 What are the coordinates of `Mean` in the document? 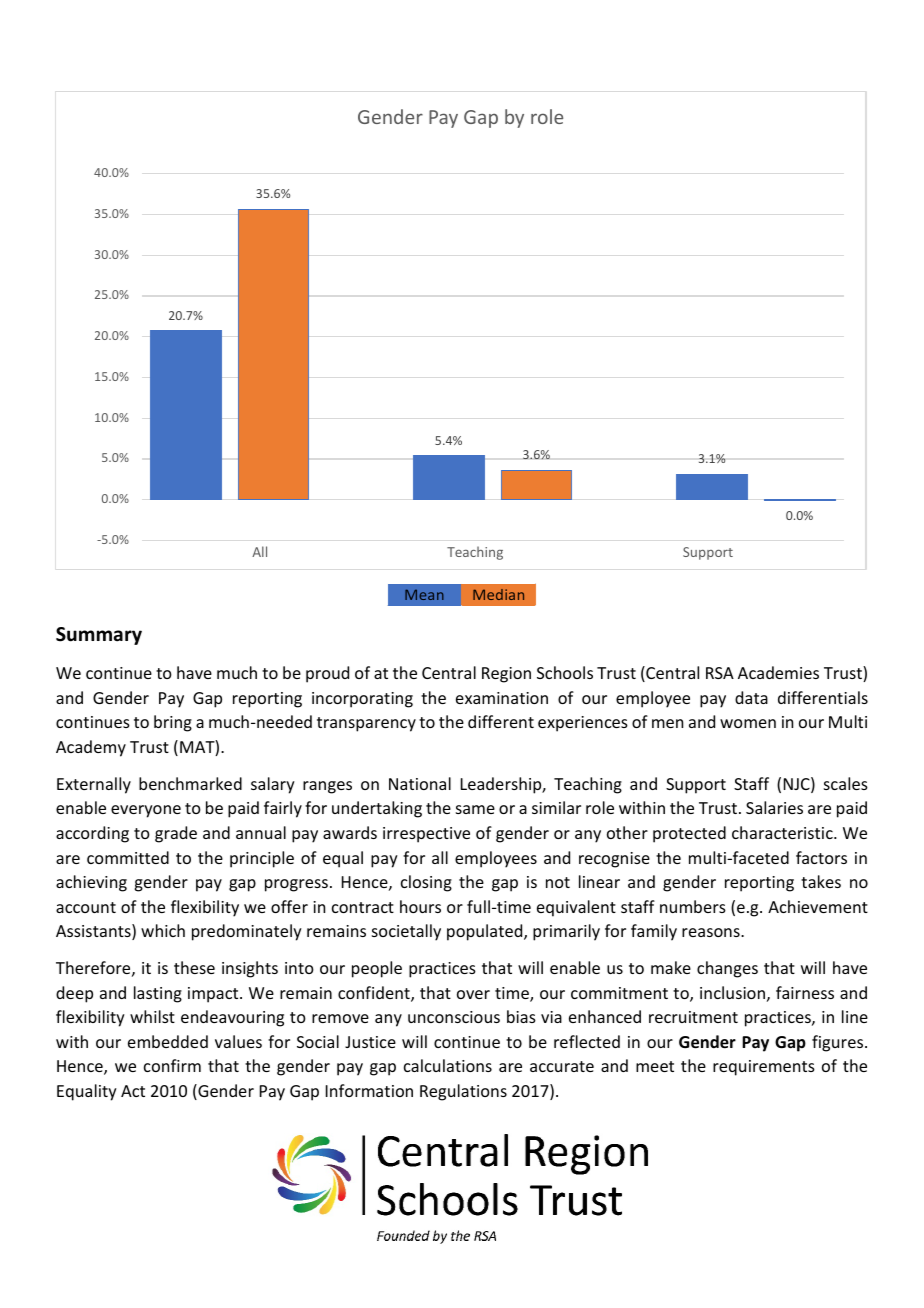 It's located at (424, 594).
